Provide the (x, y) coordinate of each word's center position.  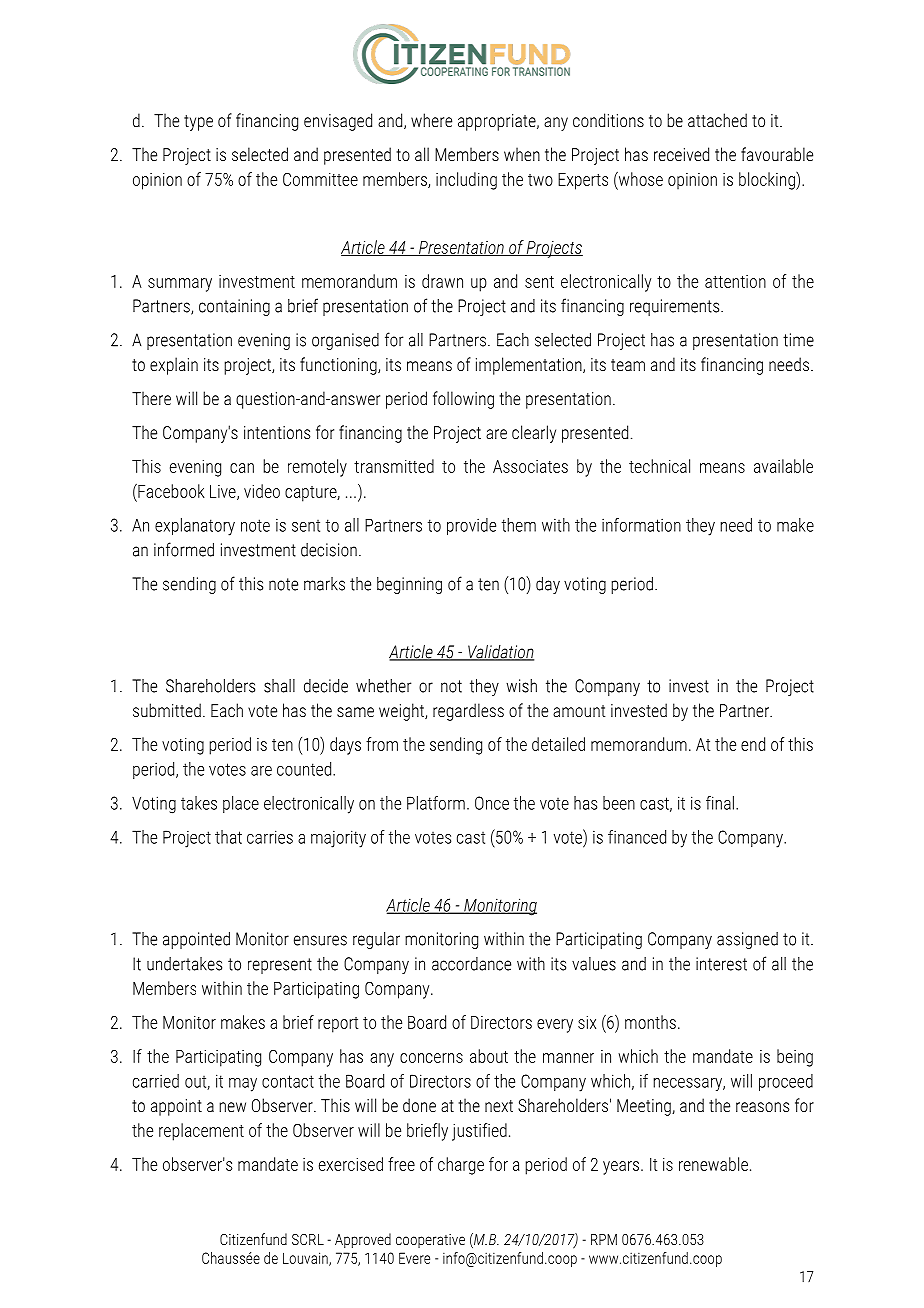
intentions (277, 432)
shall (279, 686)
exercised (351, 1164)
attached (717, 120)
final (720, 803)
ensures (320, 940)
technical (659, 466)
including (466, 181)
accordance (471, 964)
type (198, 123)
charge (461, 1166)
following (463, 400)
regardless (468, 712)
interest (721, 964)
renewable (713, 1164)
